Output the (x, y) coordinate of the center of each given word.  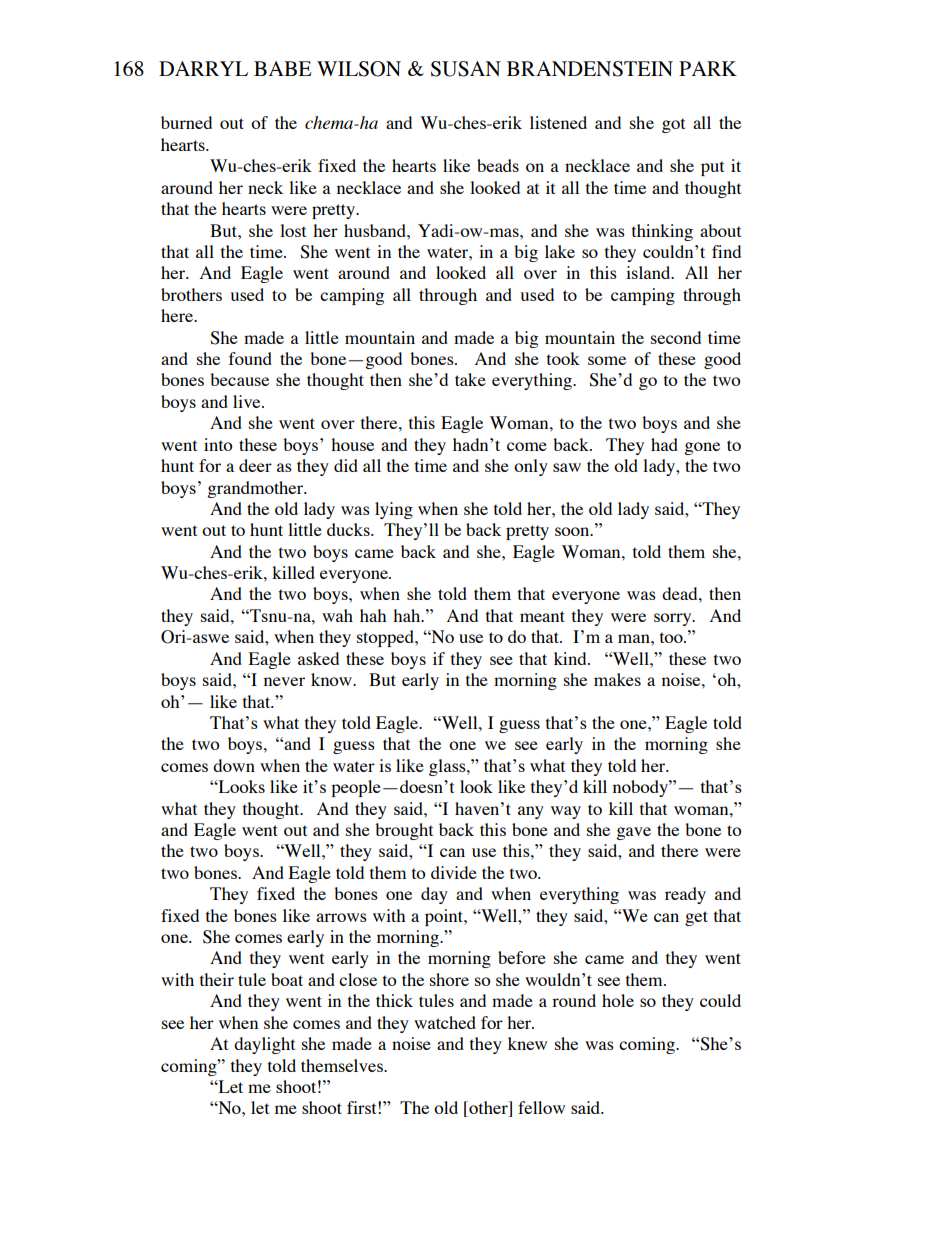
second (676, 337)
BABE (282, 68)
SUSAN (466, 69)
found (250, 358)
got (673, 125)
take (470, 379)
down (234, 765)
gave (633, 833)
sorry (674, 619)
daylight (264, 1045)
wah (337, 615)
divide (454, 872)
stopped (386, 638)
